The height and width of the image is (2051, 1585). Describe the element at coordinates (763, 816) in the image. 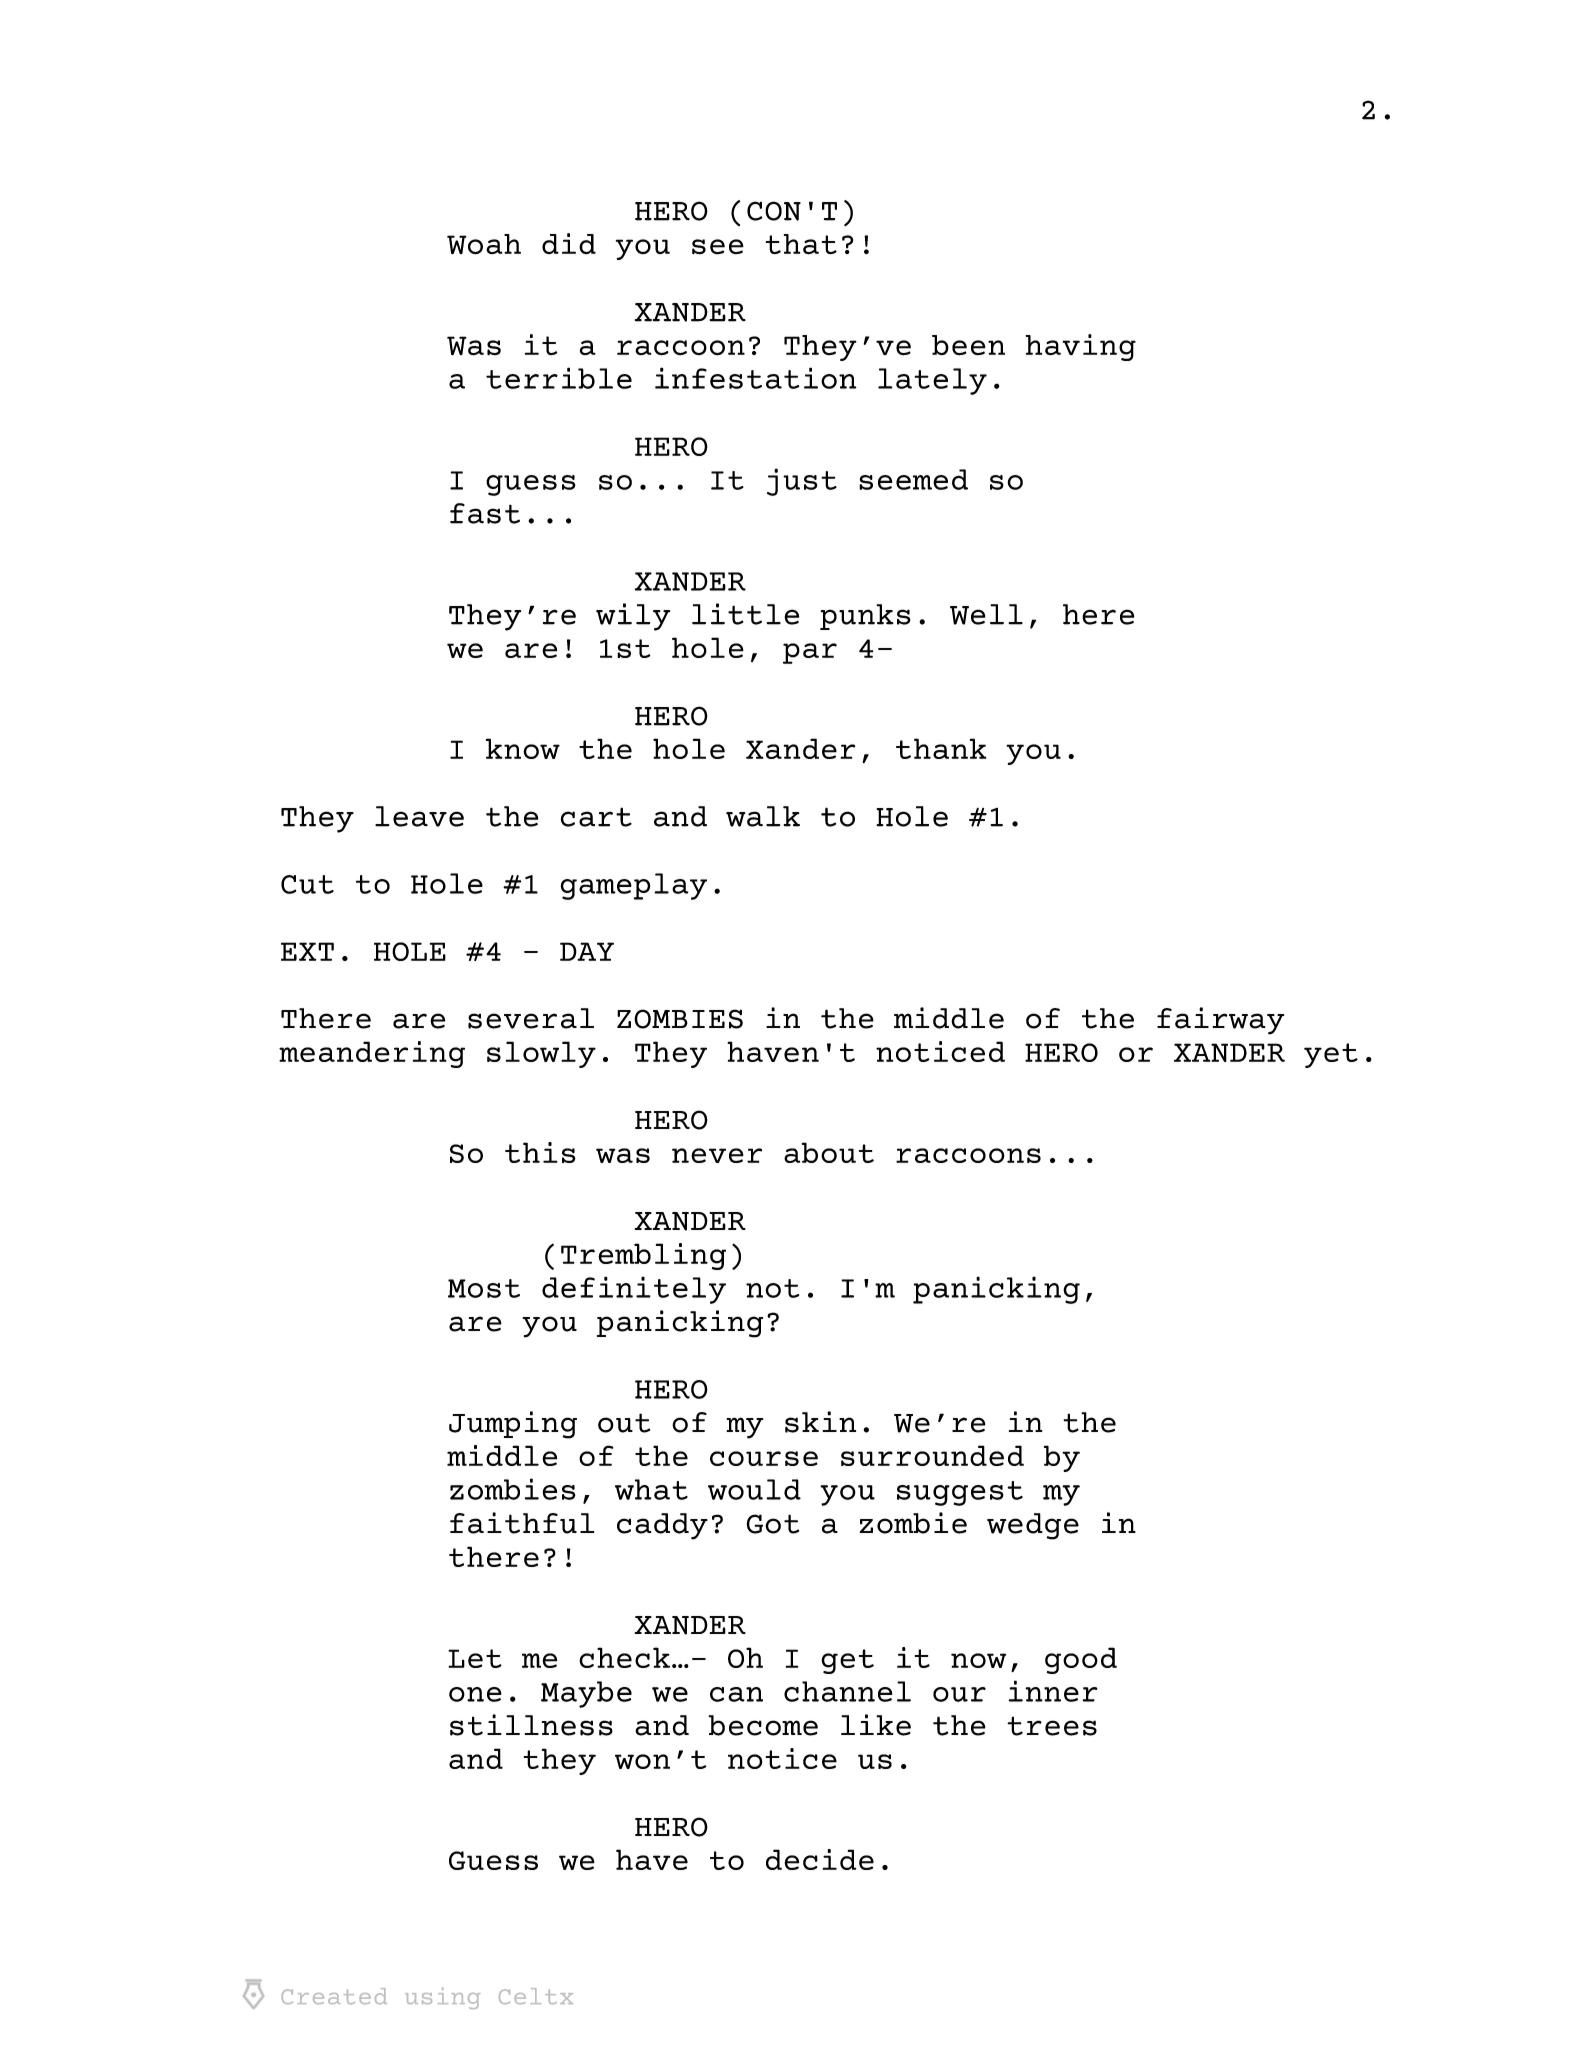

I see `walk` at that location.
